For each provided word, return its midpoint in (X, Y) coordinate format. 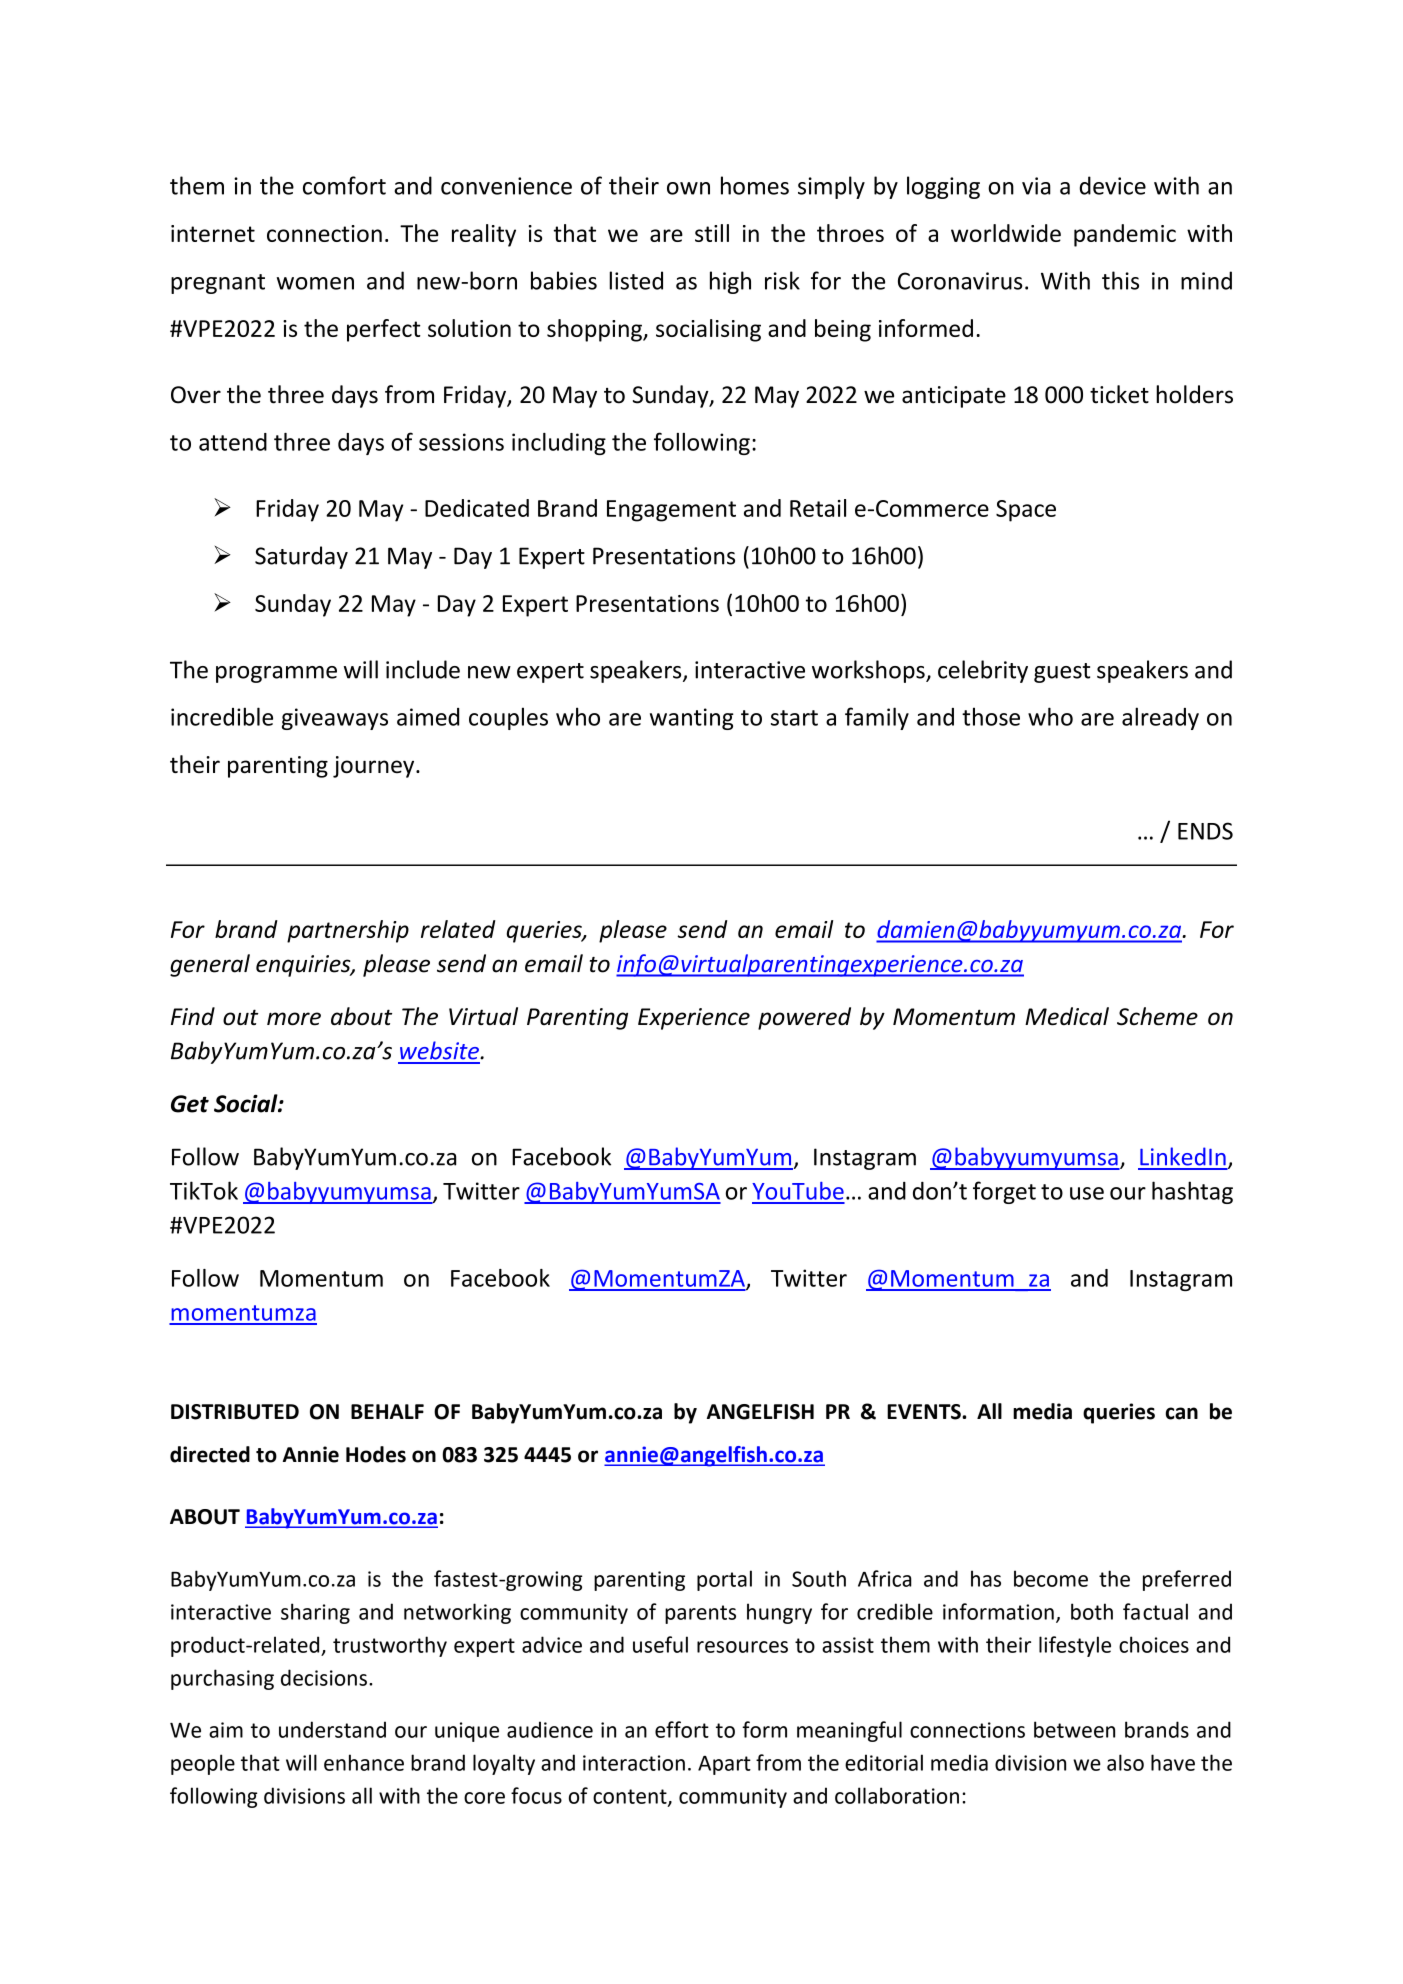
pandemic (1125, 235)
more (294, 1019)
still (712, 233)
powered (804, 1018)
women (315, 283)
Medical (1067, 1016)
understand (332, 1729)
